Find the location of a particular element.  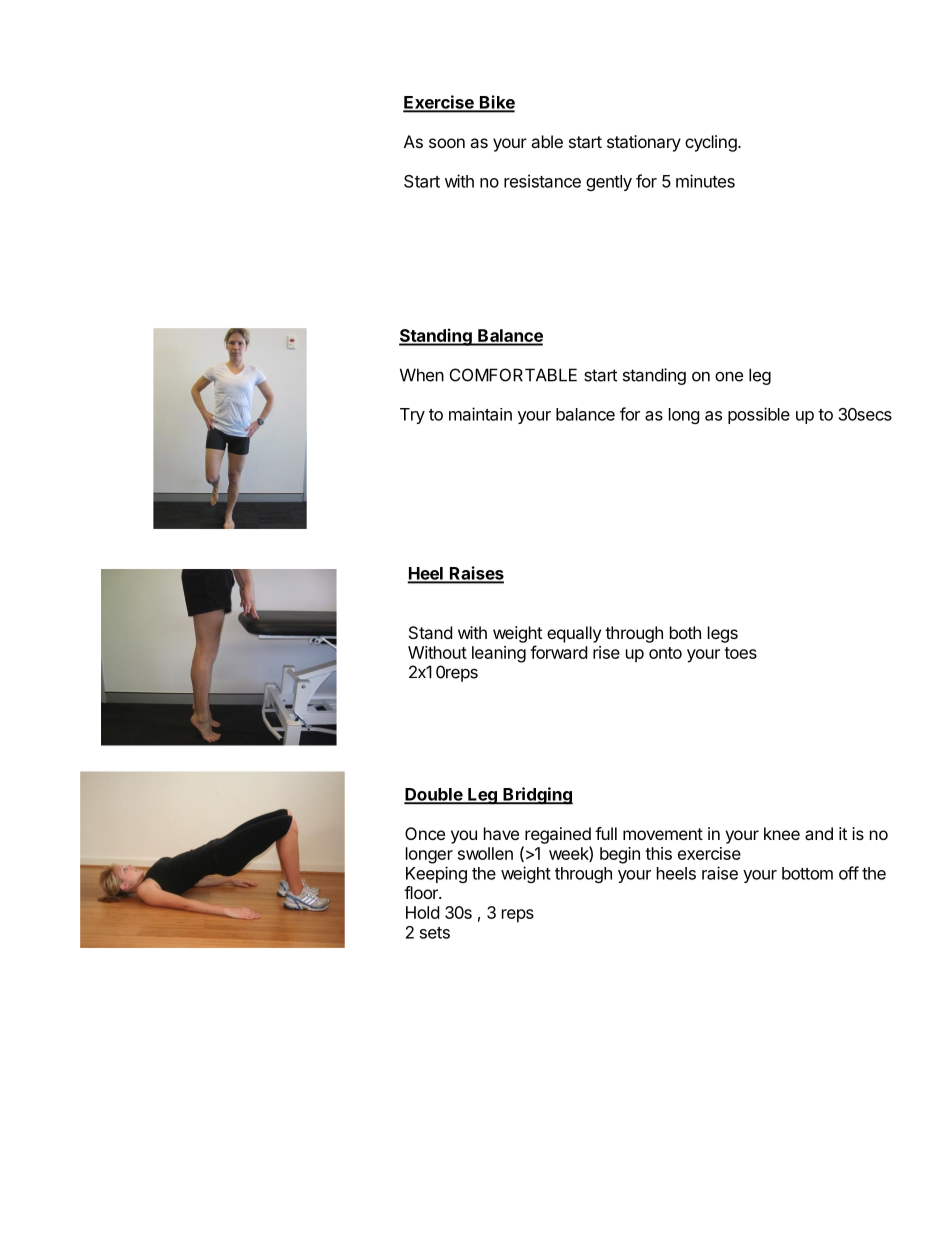

maintain is located at coordinates (480, 414).
